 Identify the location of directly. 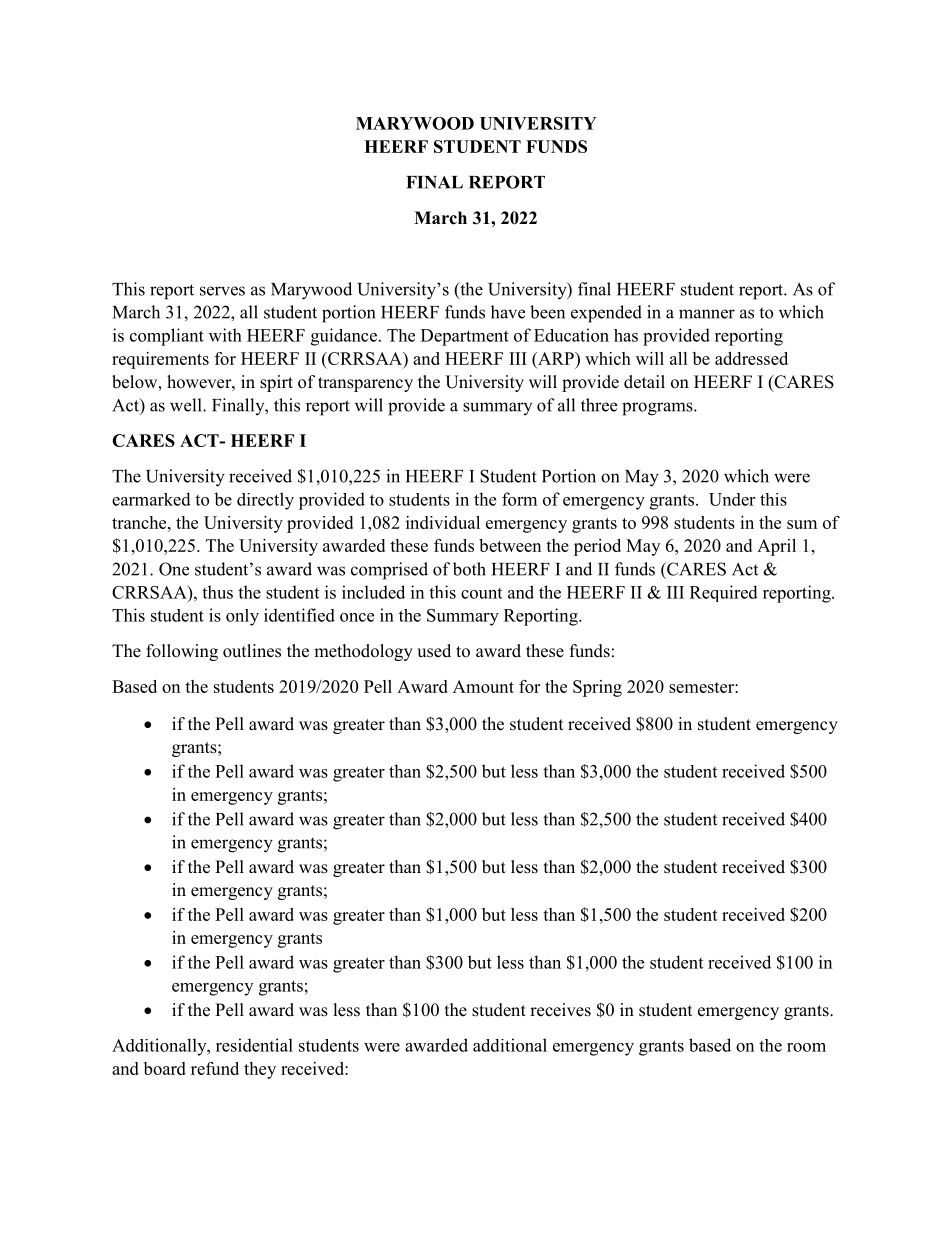
(265, 501).
